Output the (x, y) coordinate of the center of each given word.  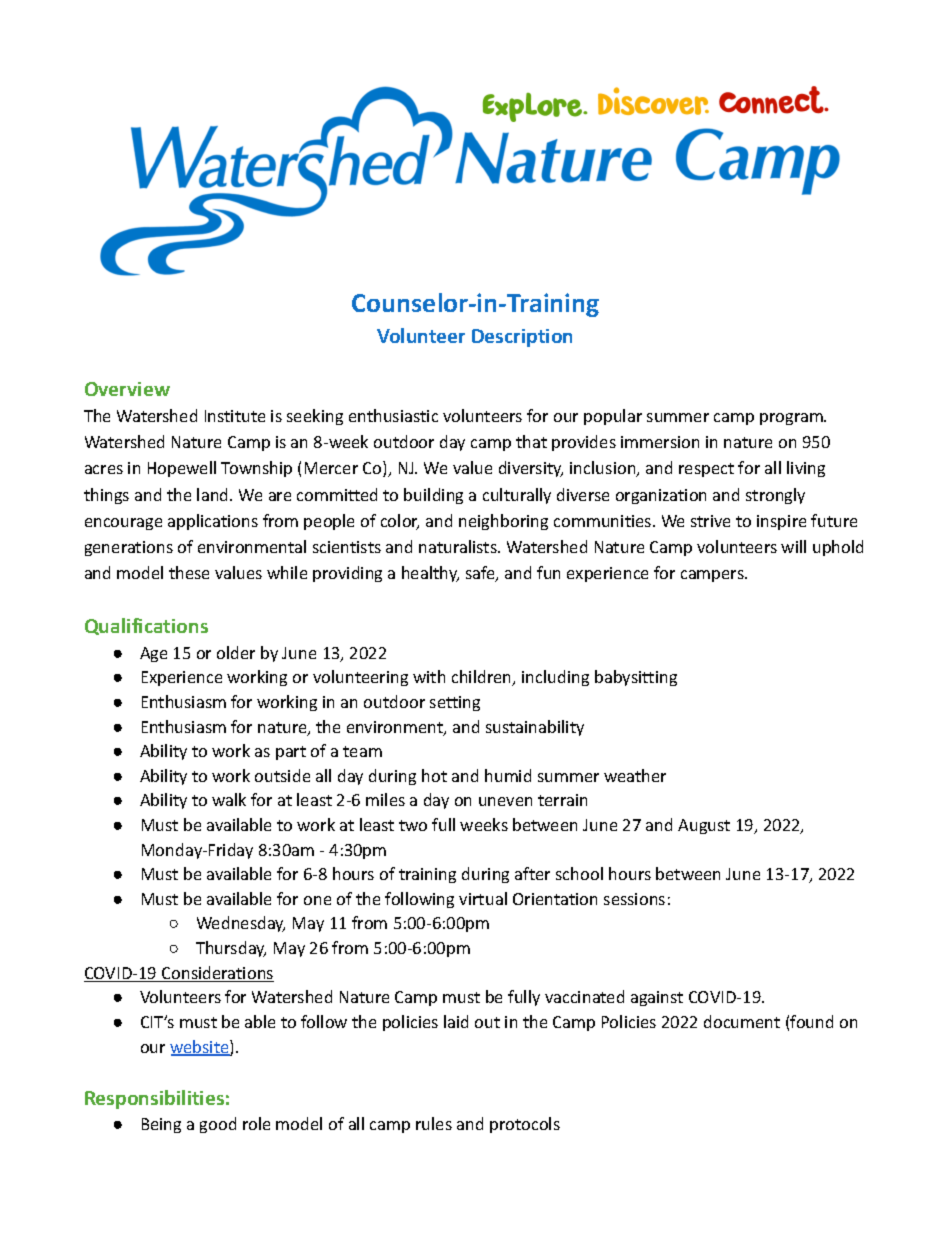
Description (522, 338)
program (792, 419)
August (704, 826)
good (218, 1125)
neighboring (503, 522)
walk (229, 799)
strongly (775, 496)
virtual (483, 898)
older (236, 652)
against (657, 998)
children (483, 678)
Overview (127, 389)
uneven (505, 801)
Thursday (231, 949)
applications (213, 522)
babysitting (636, 678)
